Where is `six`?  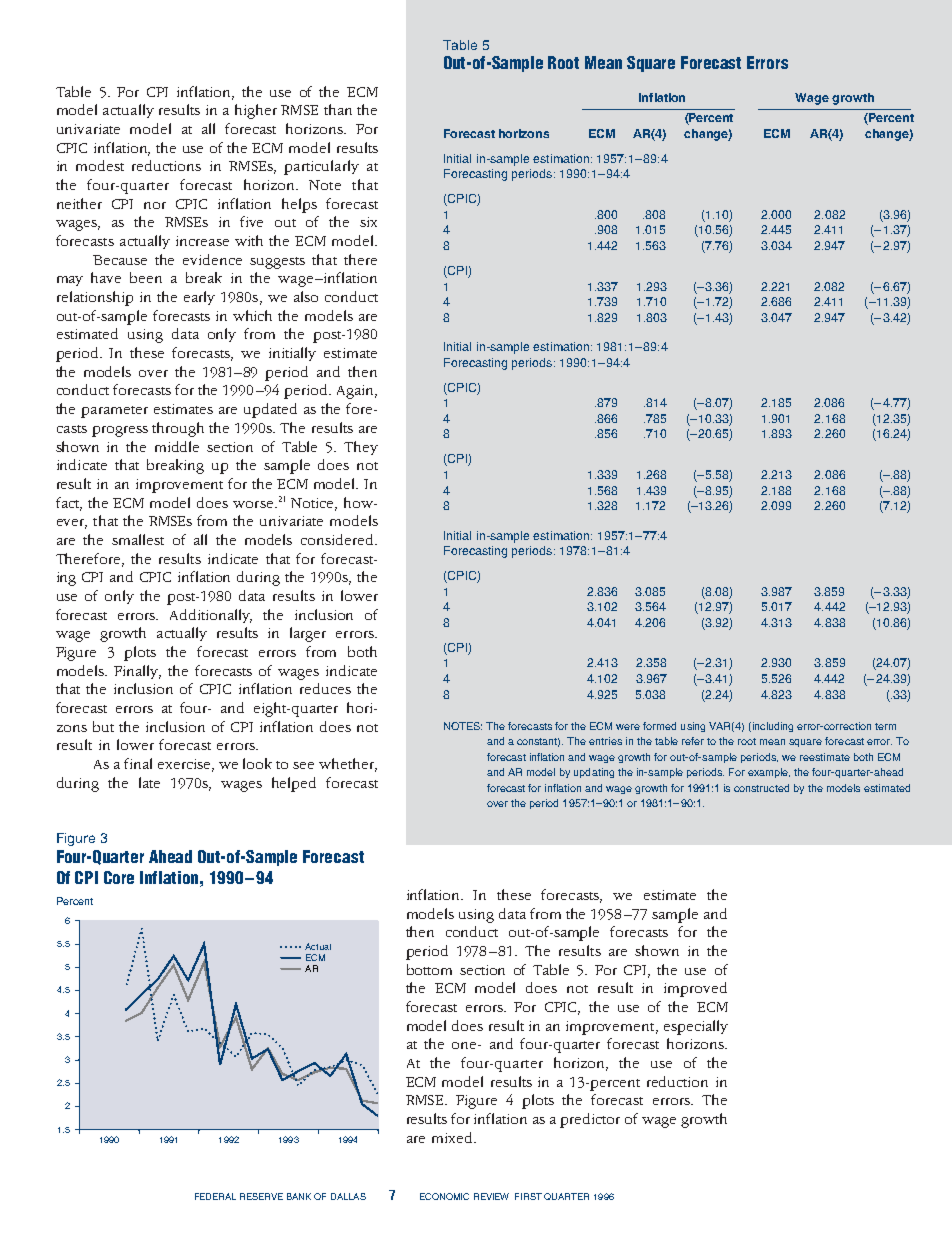 six is located at coordinates (368, 222).
